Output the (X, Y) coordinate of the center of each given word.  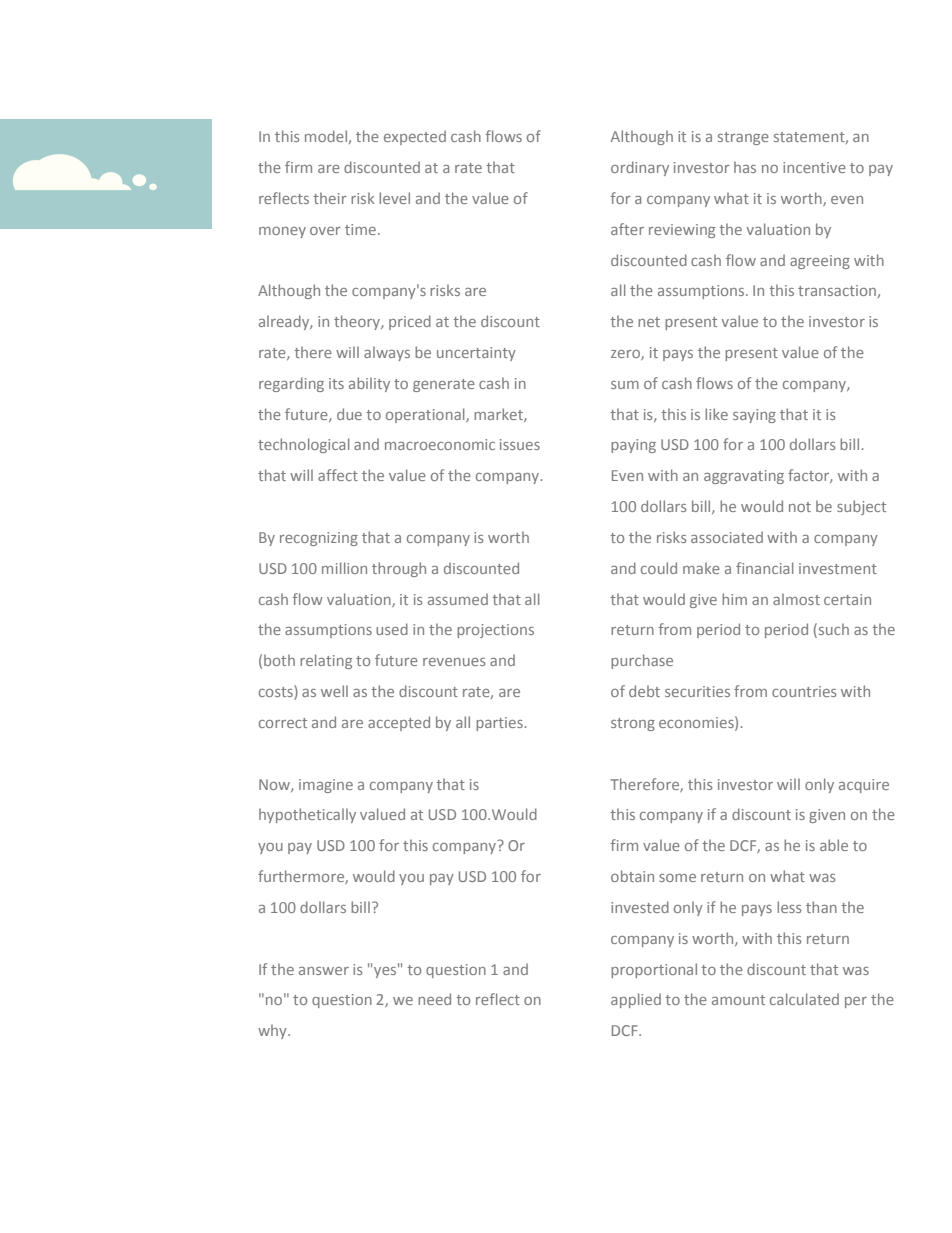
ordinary (640, 168)
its (336, 383)
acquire (864, 786)
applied (636, 1000)
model (326, 136)
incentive (814, 167)
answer (324, 971)
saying (754, 416)
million (344, 568)
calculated (804, 999)
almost (796, 599)
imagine (326, 786)
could (659, 568)
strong (633, 724)
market (499, 415)
